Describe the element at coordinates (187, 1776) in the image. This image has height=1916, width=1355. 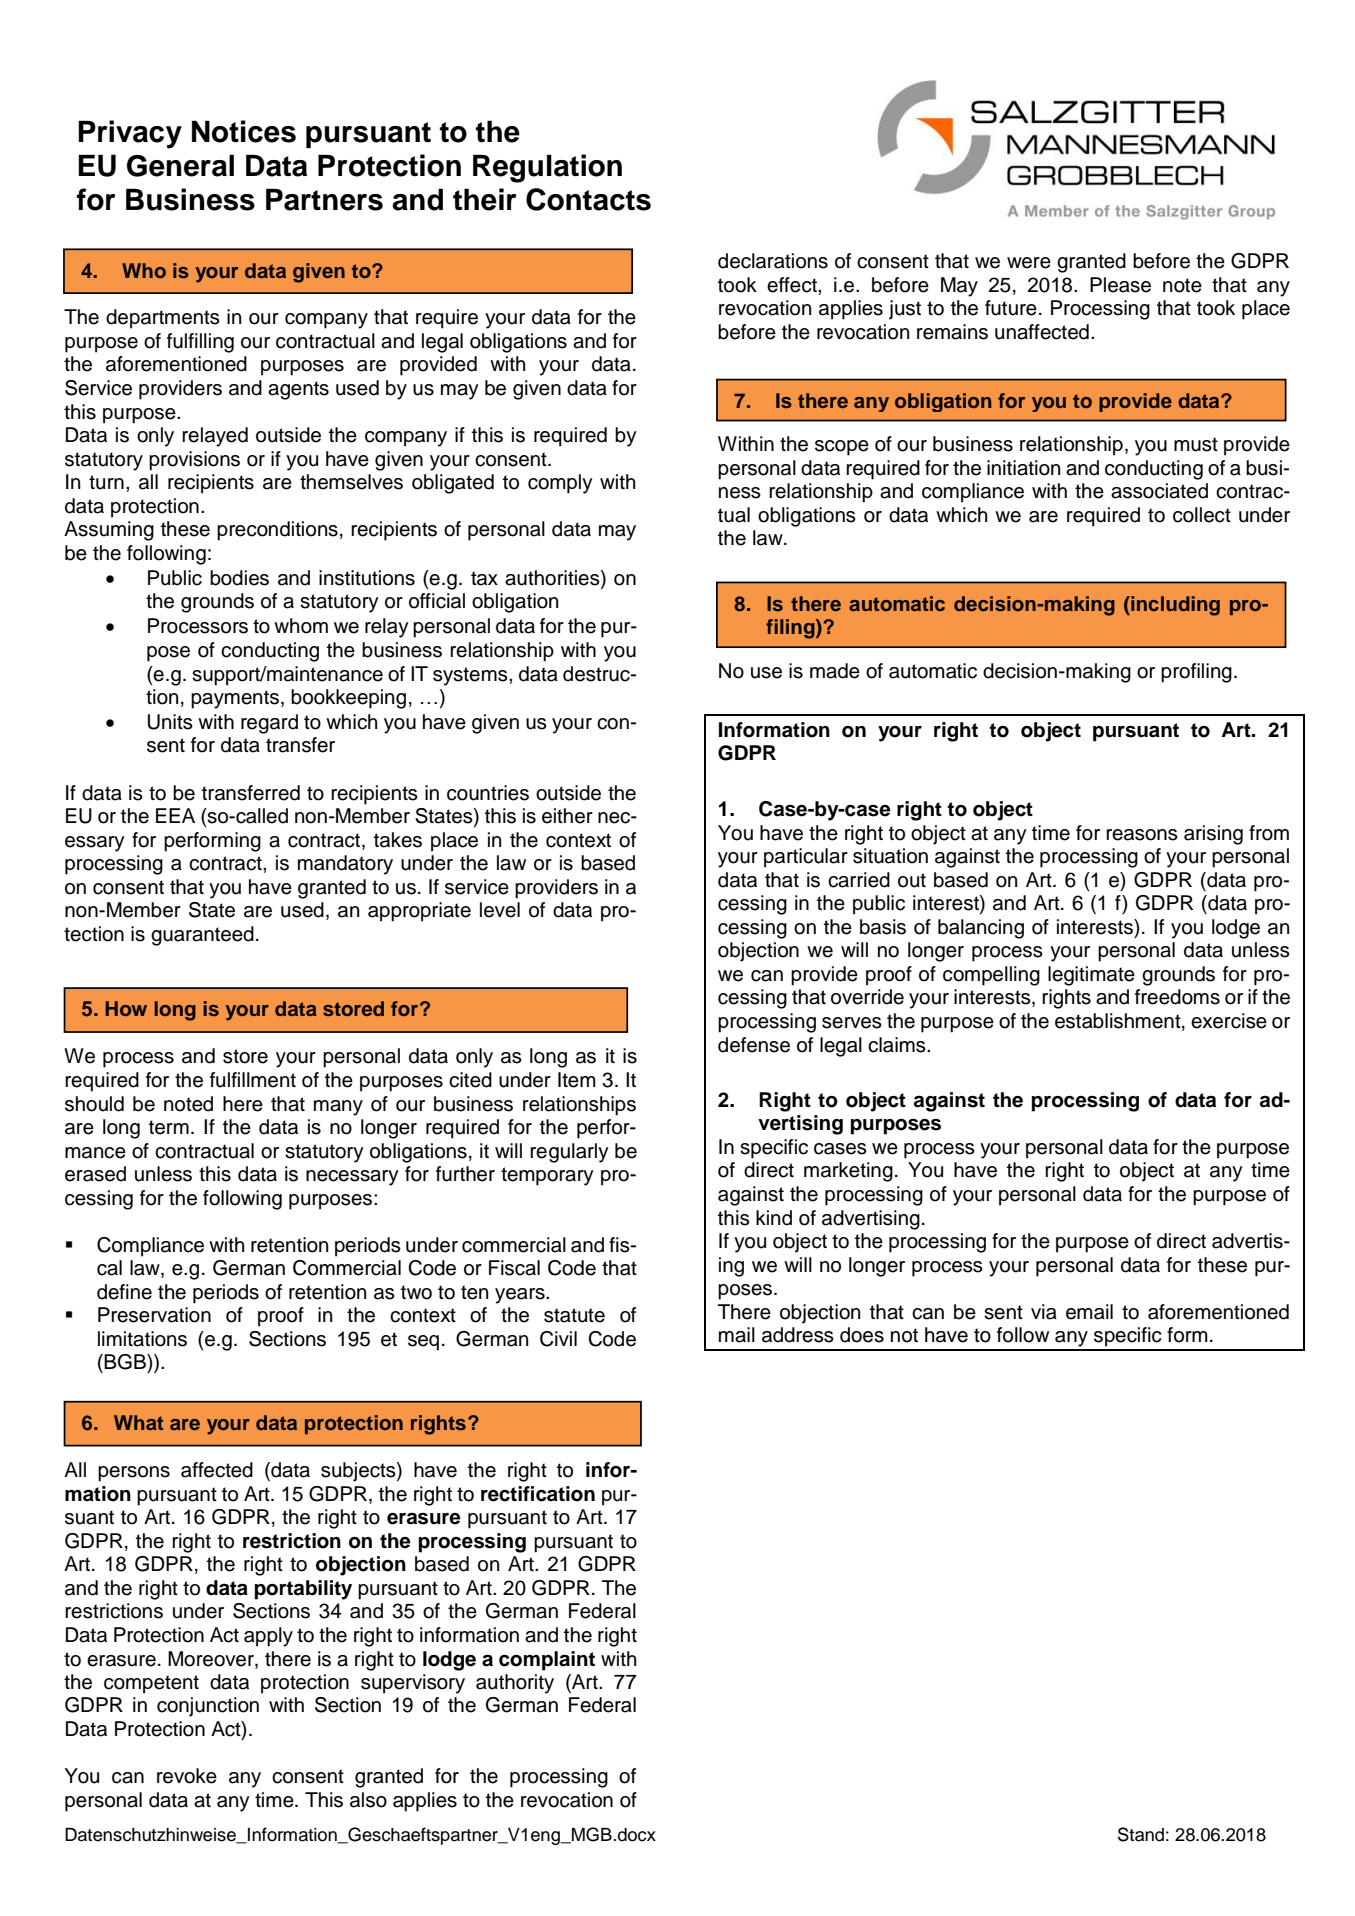
I see `revoke` at that location.
